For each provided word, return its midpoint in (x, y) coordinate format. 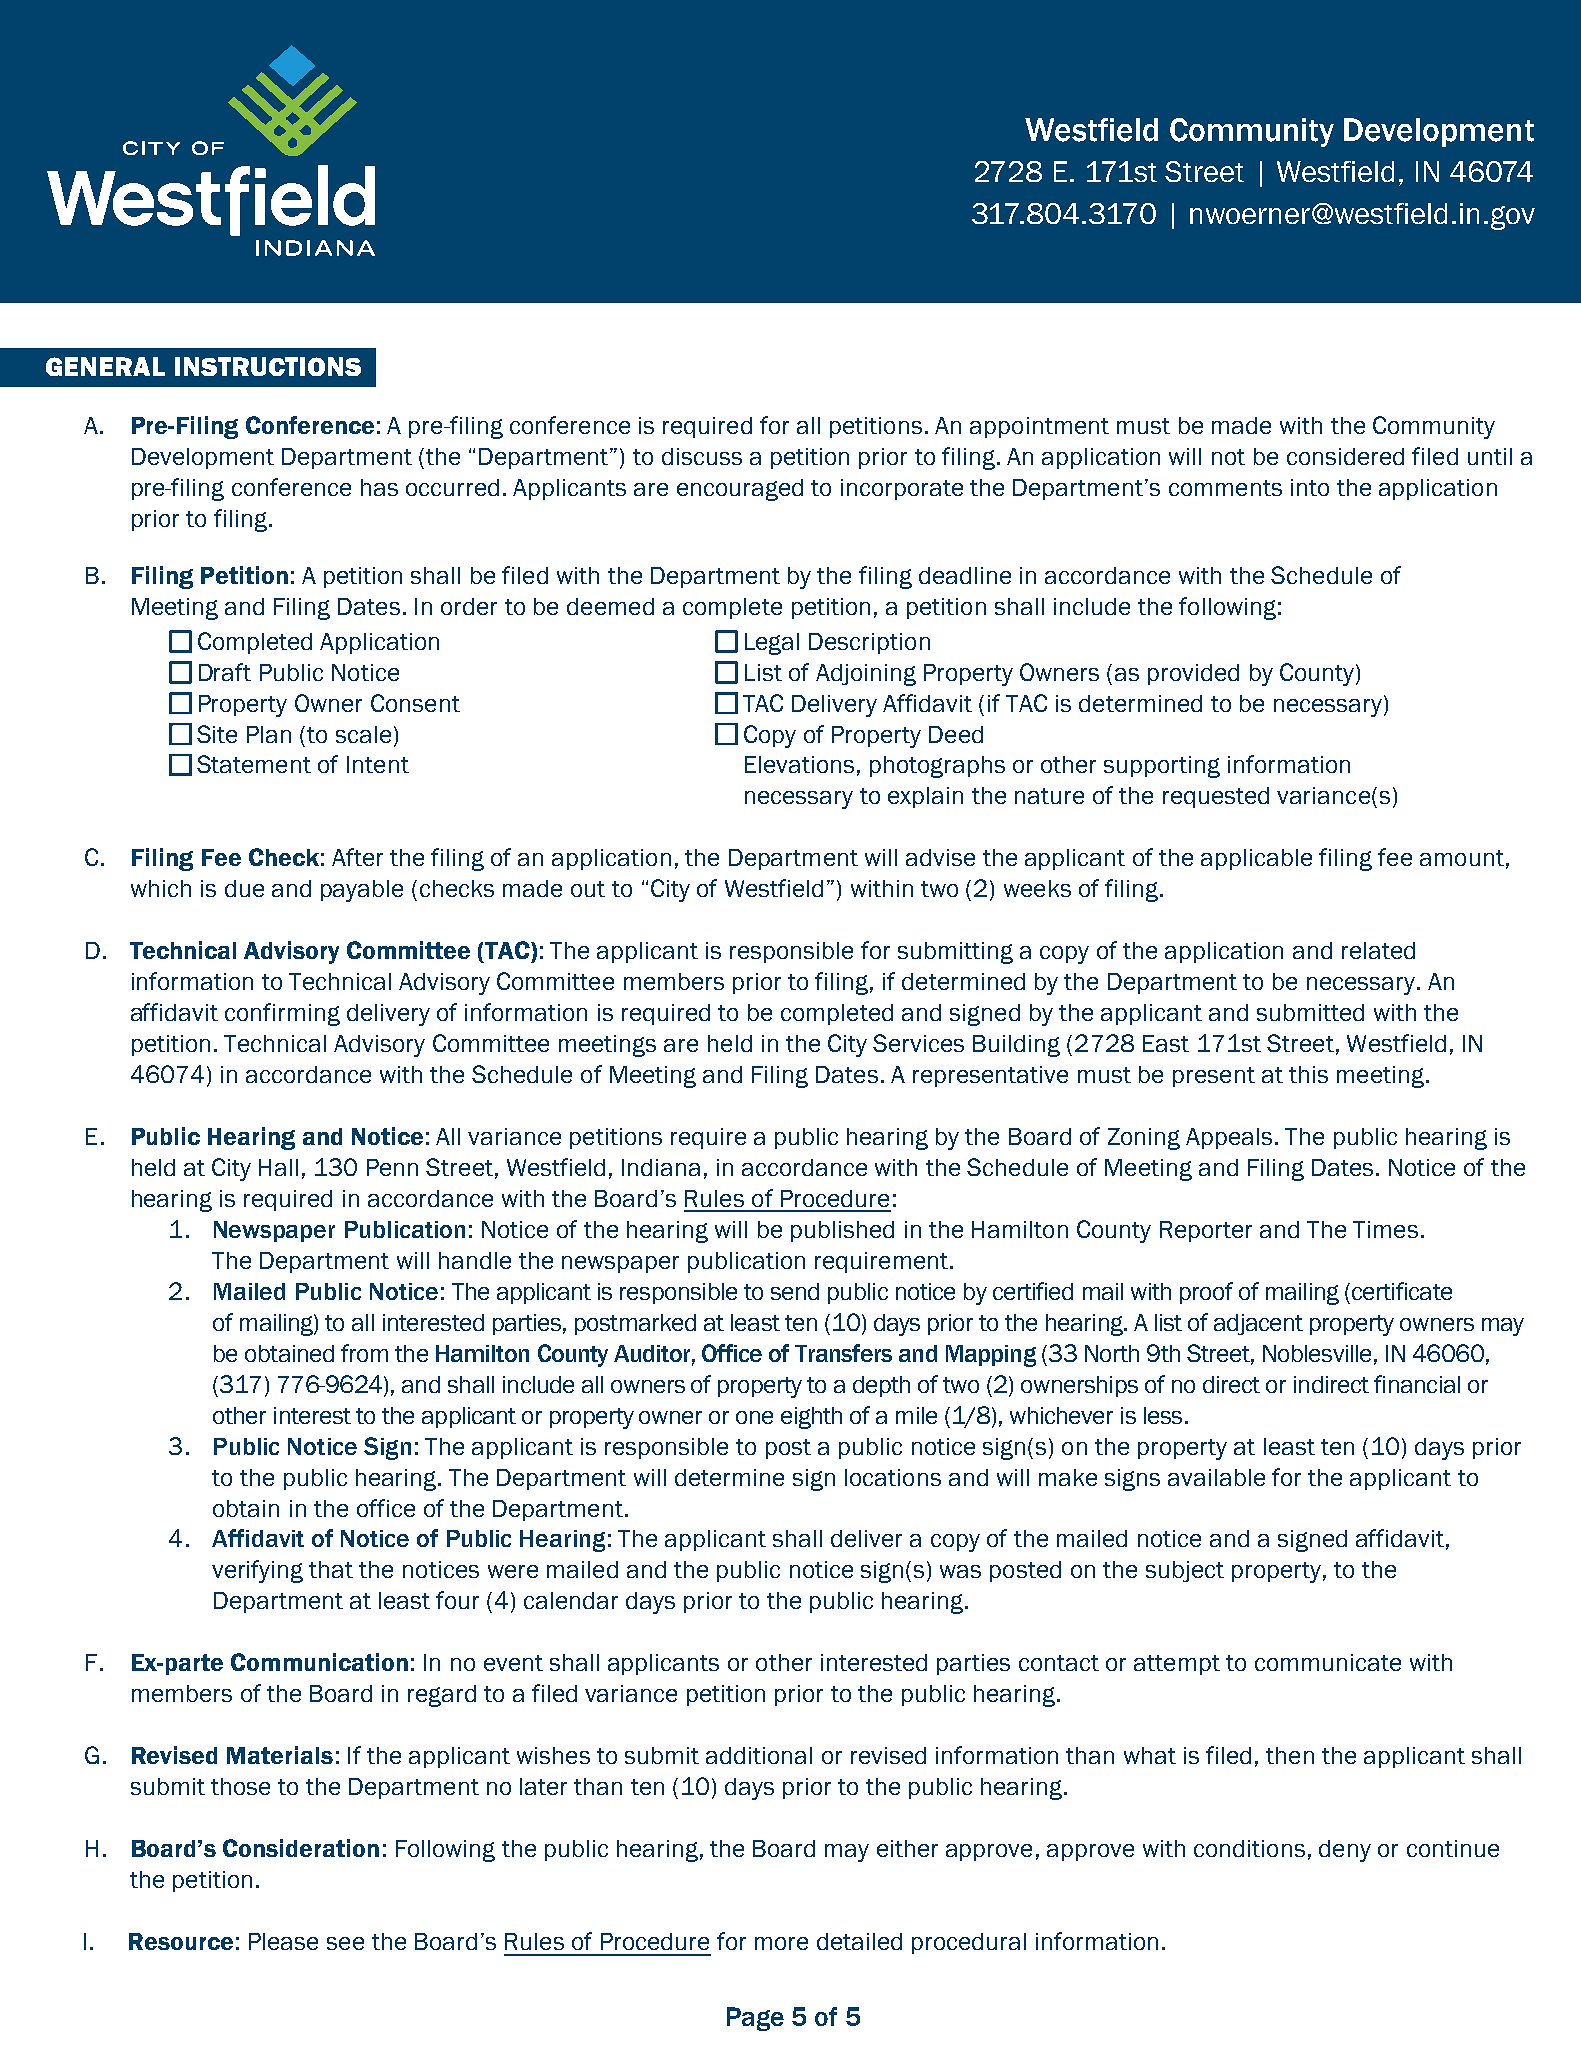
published (842, 1231)
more (781, 1943)
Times (1385, 1229)
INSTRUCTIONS (268, 366)
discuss (702, 456)
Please (283, 1941)
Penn (392, 1167)
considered (1345, 456)
